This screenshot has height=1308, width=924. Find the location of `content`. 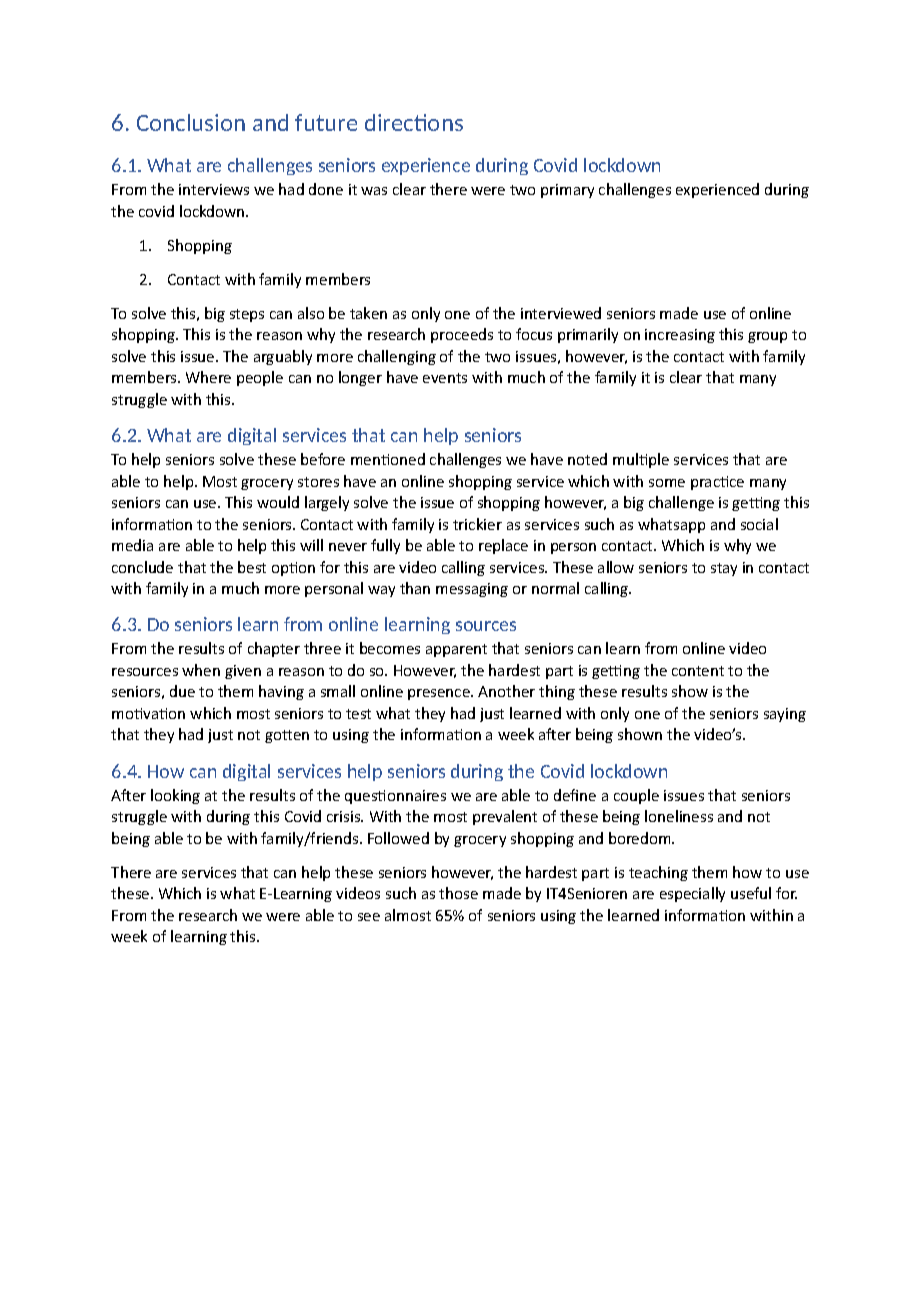

content is located at coordinates (698, 671).
